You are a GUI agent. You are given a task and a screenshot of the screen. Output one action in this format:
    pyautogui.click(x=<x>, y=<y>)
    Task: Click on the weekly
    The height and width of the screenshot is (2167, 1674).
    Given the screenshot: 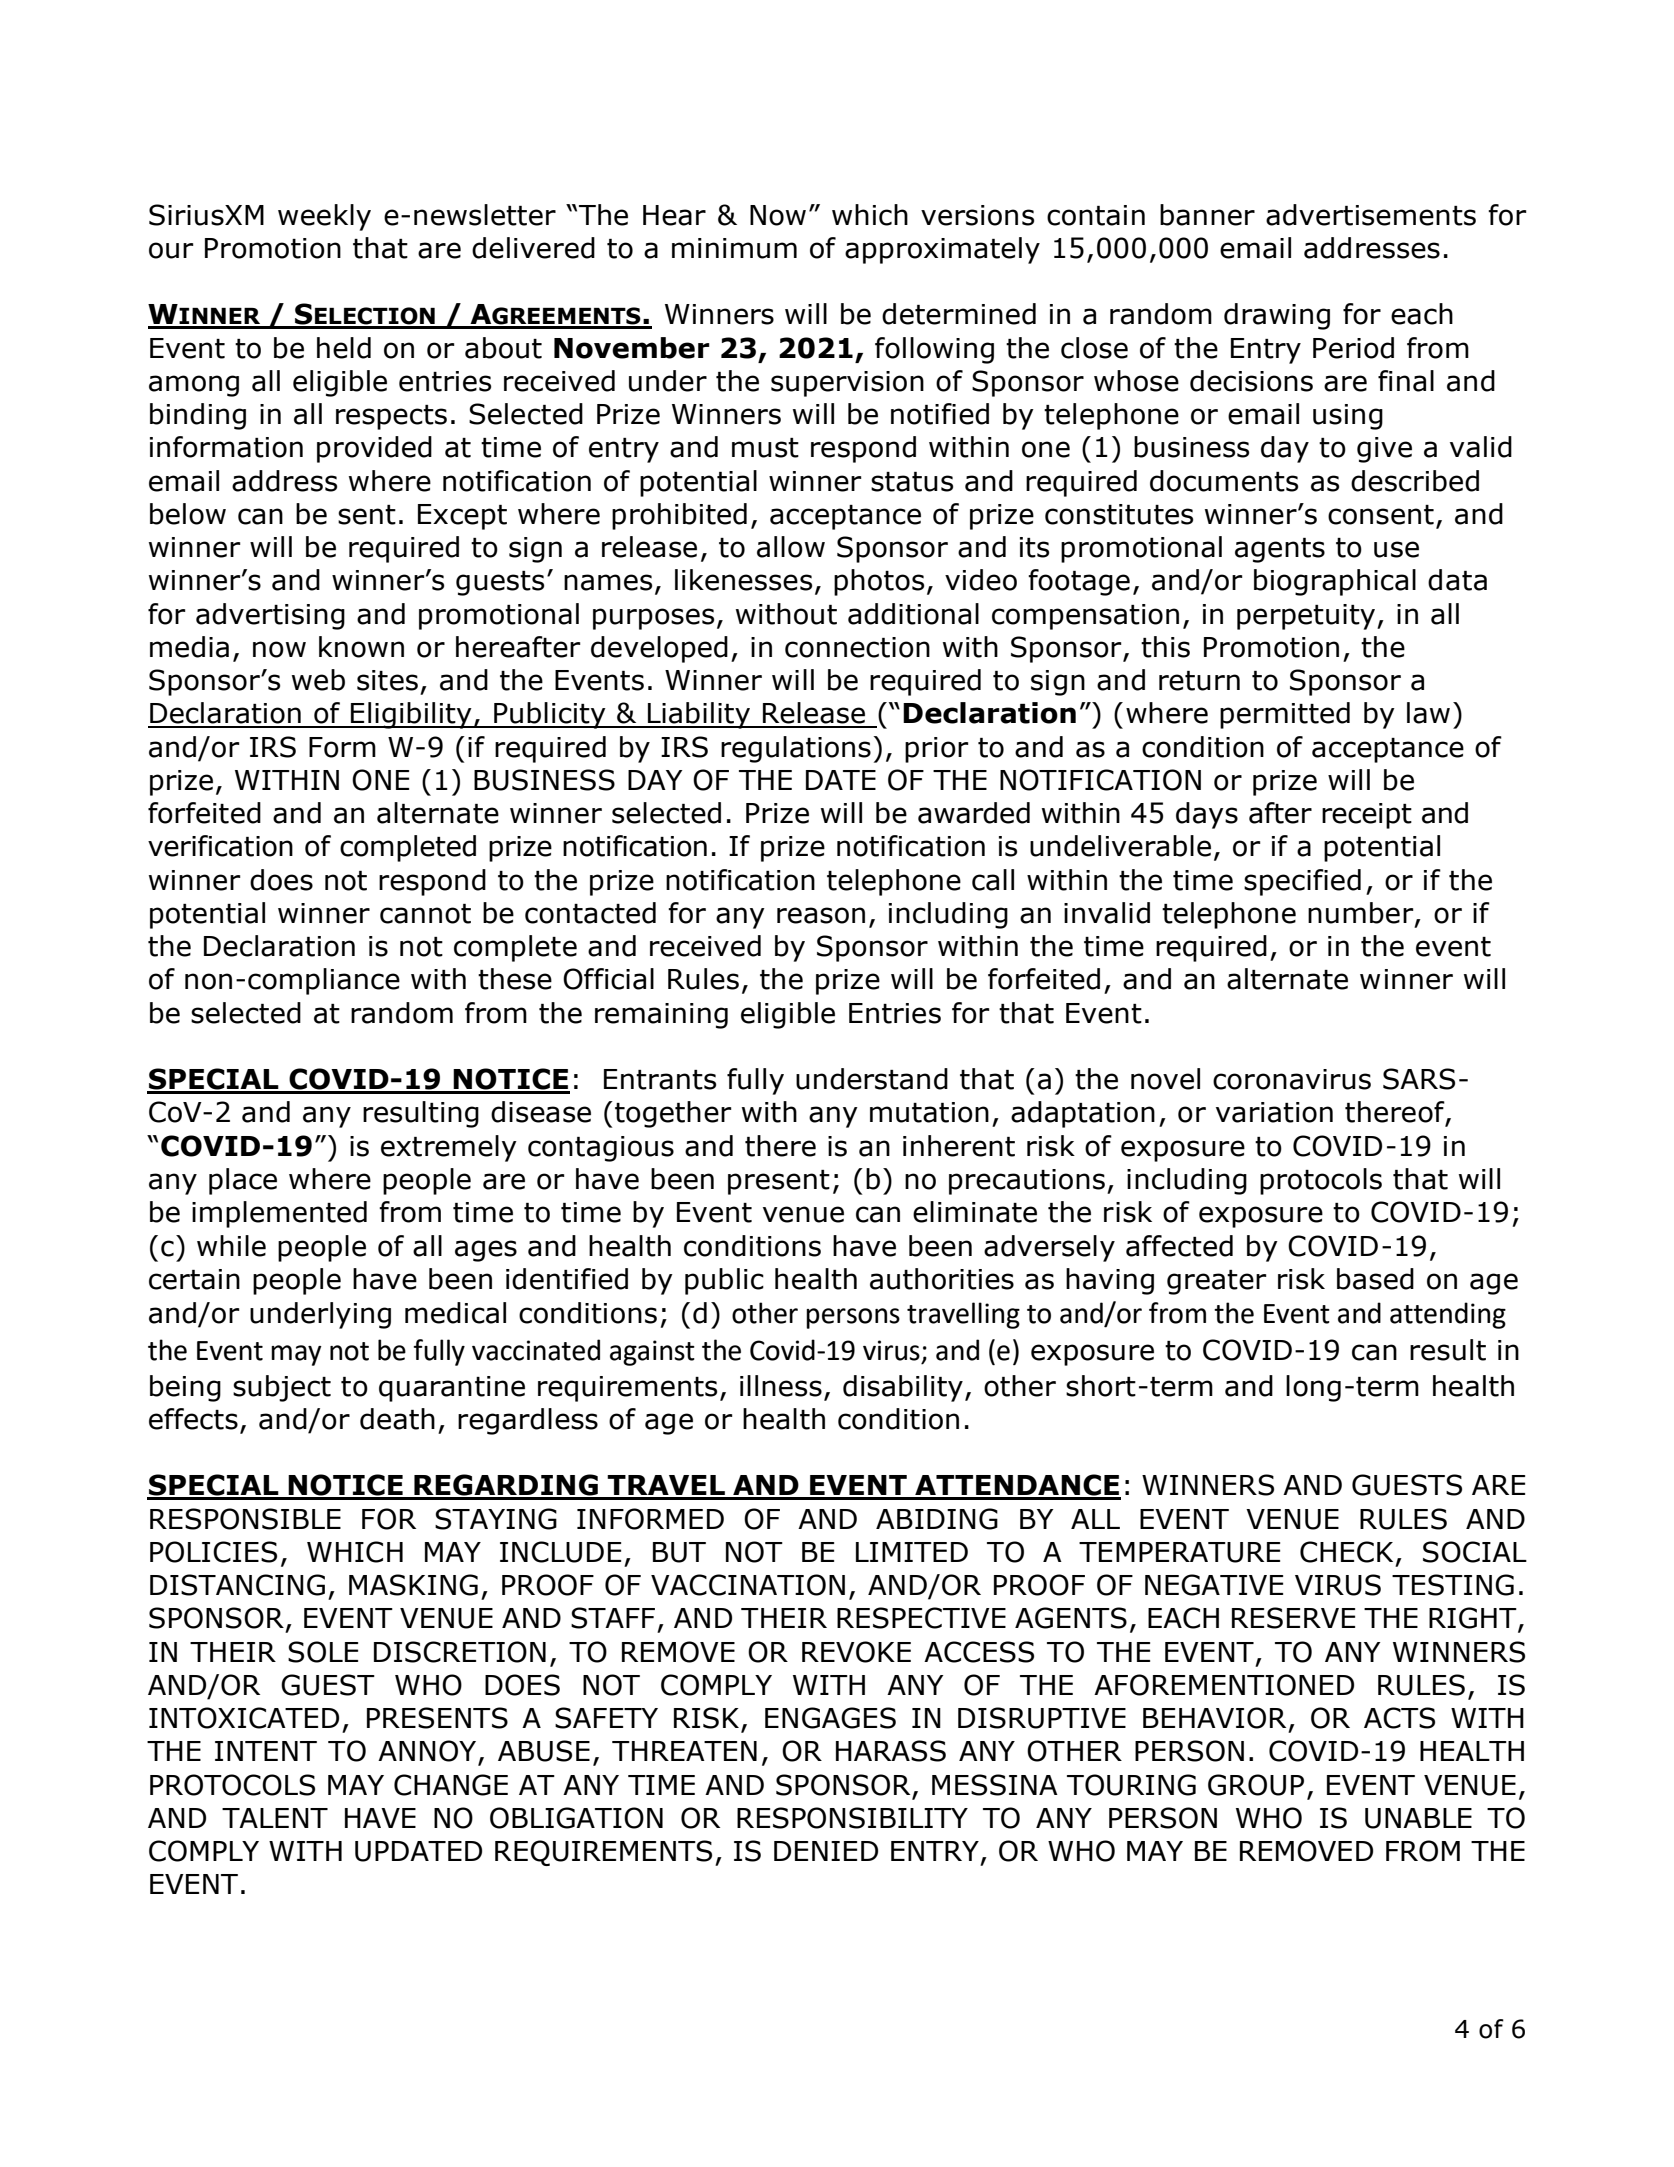 What is the action you would take?
    pyautogui.click(x=324, y=217)
